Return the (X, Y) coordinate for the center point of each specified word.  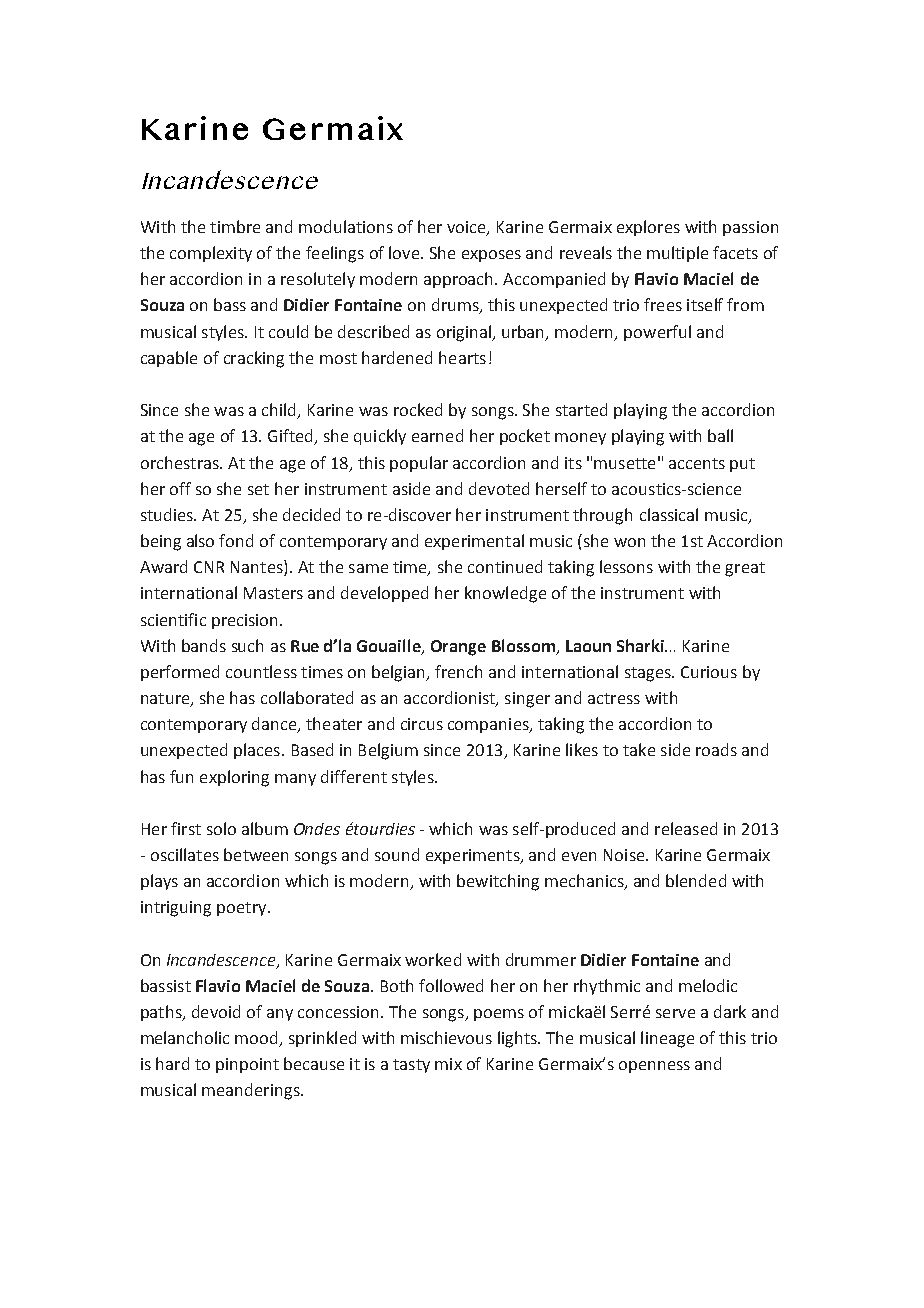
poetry (243, 909)
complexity (211, 254)
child (280, 411)
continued (505, 566)
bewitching (498, 882)
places (257, 751)
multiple (677, 254)
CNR (209, 567)
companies (489, 725)
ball (720, 435)
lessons (626, 566)
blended (696, 880)
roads (716, 749)
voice (467, 228)
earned (437, 435)
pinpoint (247, 1065)
